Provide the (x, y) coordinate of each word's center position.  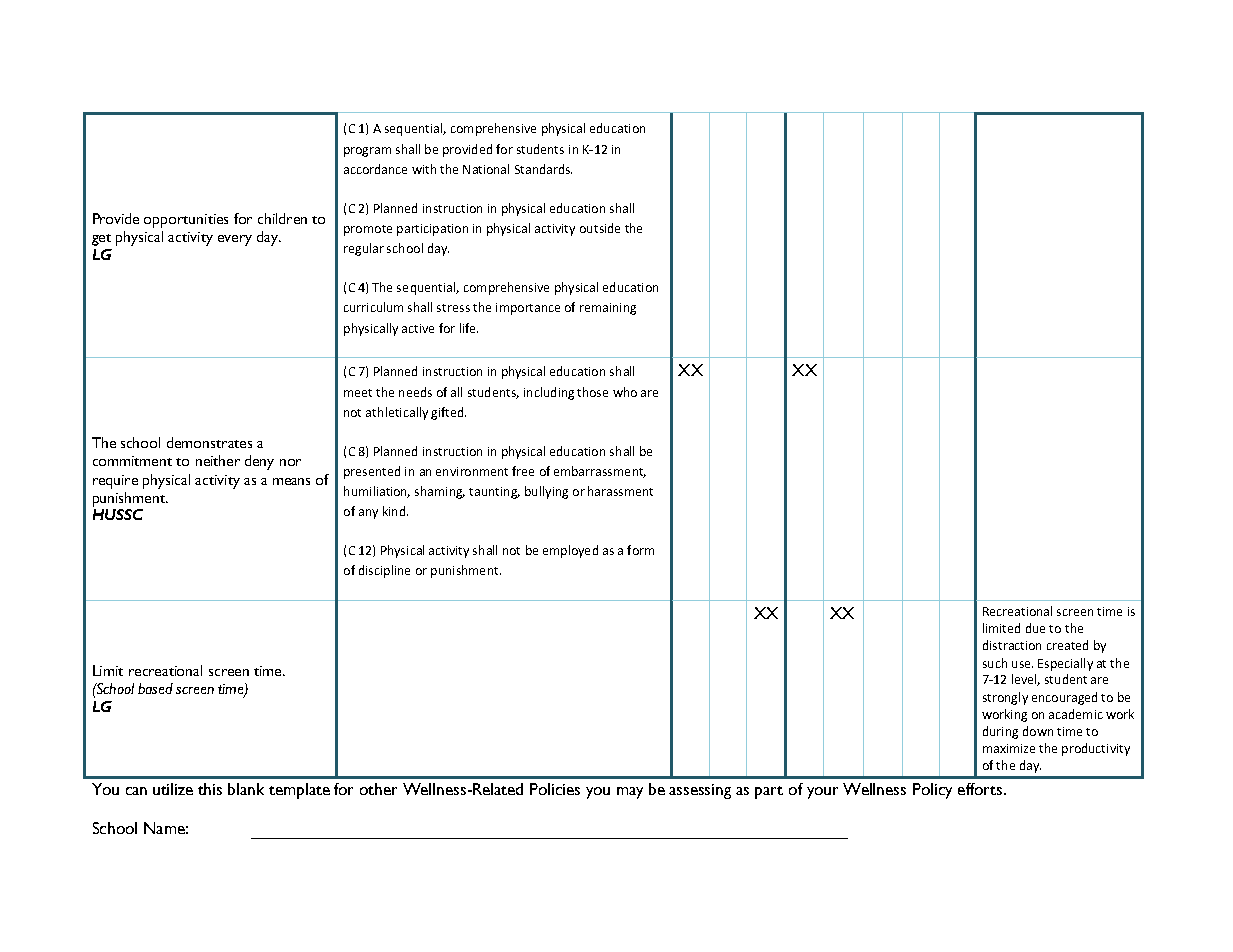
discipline (384, 571)
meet (358, 393)
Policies (555, 789)
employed (570, 551)
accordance (375, 169)
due (1035, 628)
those (592, 392)
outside (600, 228)
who (625, 392)
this (210, 789)
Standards (543, 169)
